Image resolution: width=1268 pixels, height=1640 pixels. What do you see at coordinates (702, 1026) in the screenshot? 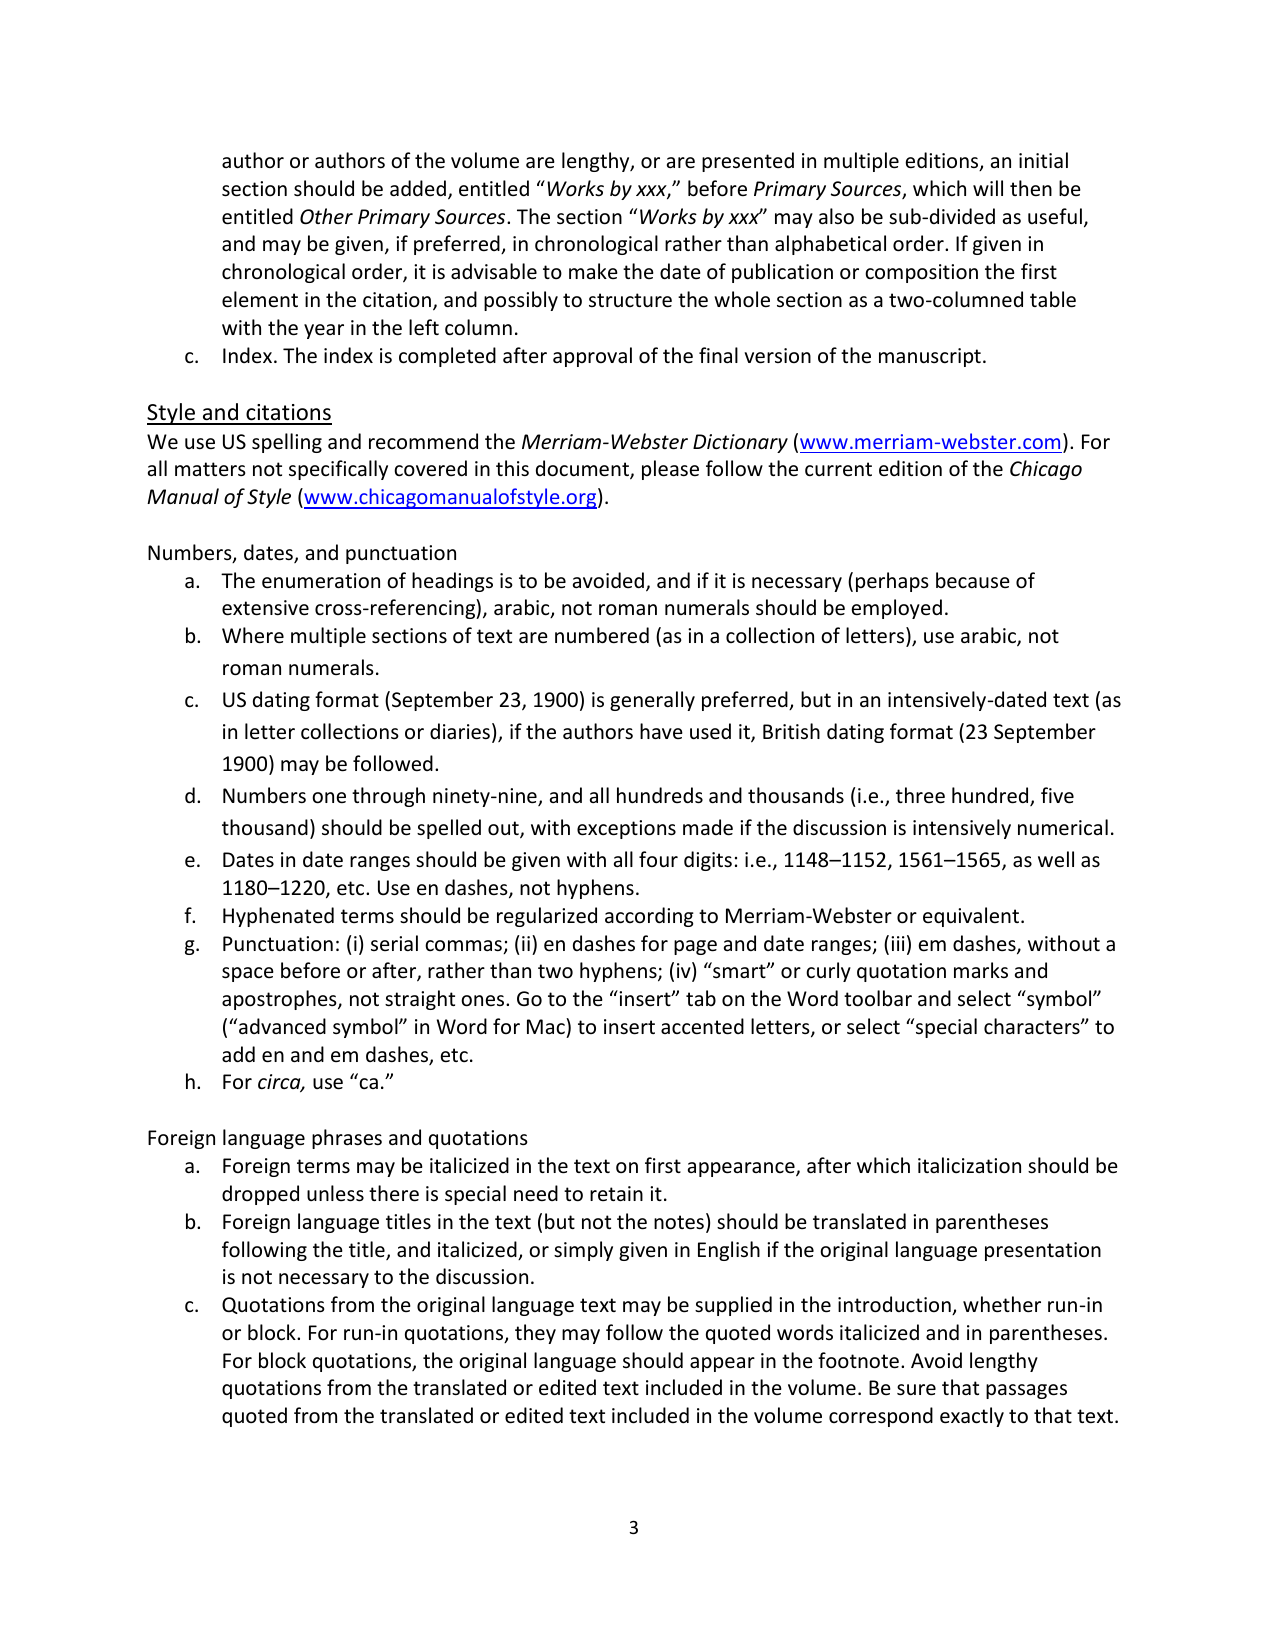
I see `accented` at bounding box center [702, 1026].
